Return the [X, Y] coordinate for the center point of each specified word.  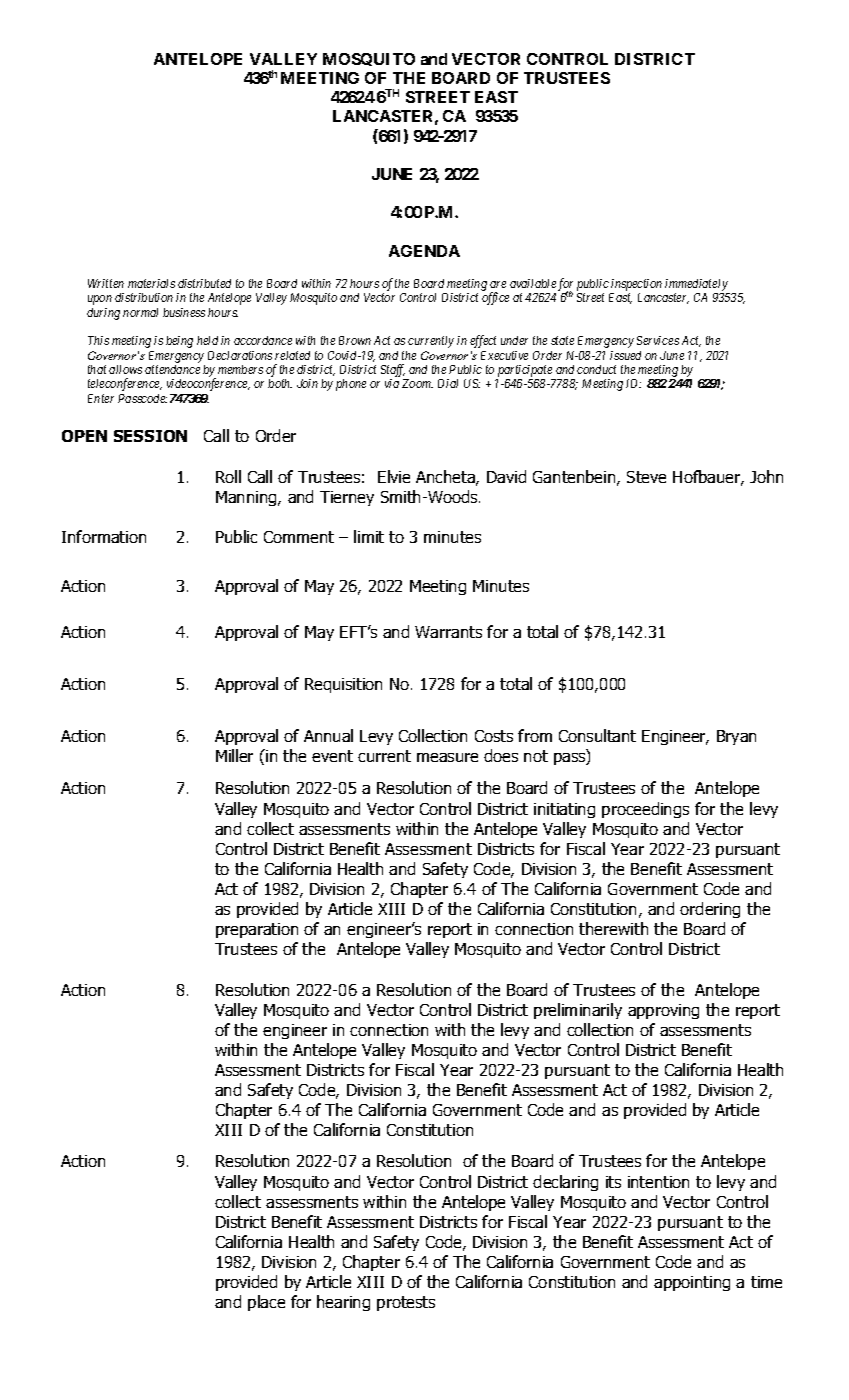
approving [663, 1011]
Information [104, 536]
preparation [257, 930]
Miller [234, 755]
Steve [646, 477]
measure [447, 757]
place [266, 1303]
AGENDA [424, 251]
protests [406, 1303]
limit [369, 536]
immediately [696, 285]
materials [151, 283]
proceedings [645, 810]
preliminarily [578, 1011]
